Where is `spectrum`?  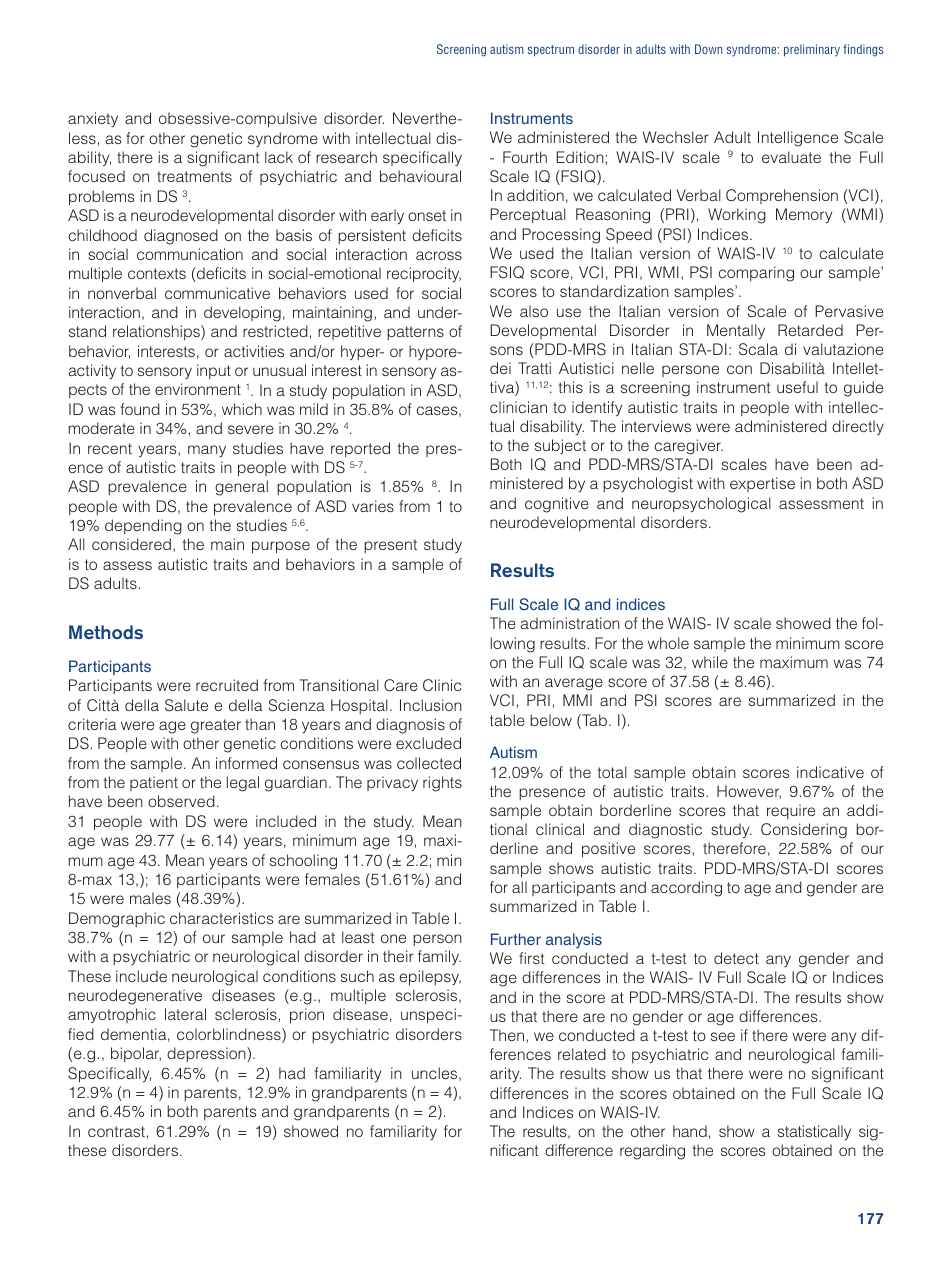 spectrum is located at coordinates (551, 51).
